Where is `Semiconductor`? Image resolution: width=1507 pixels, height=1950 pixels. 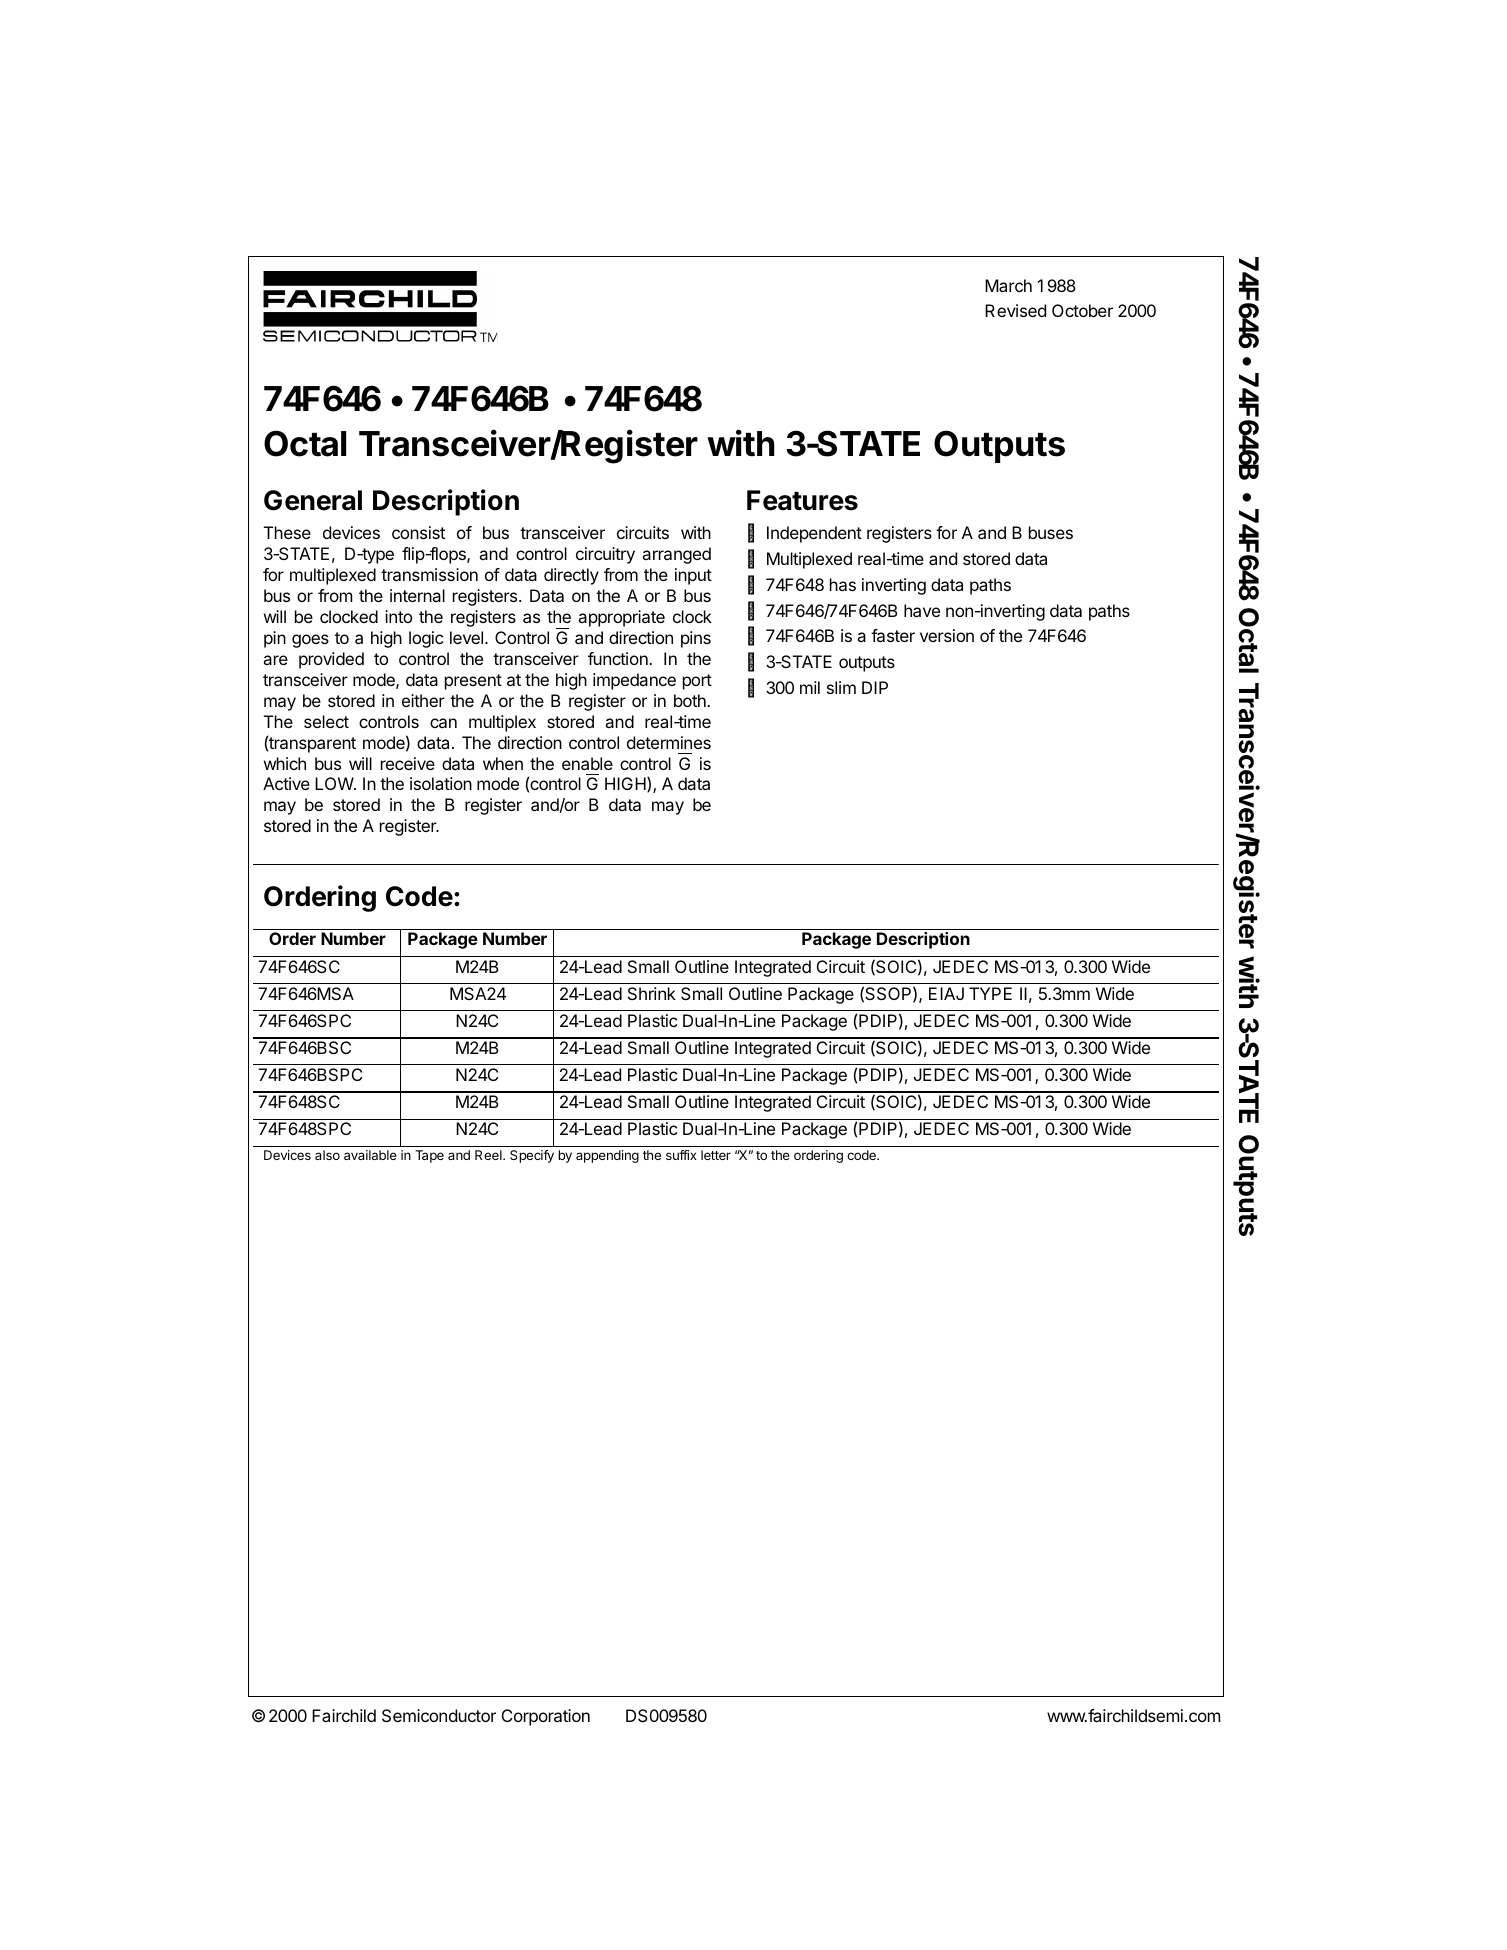
Semiconductor is located at coordinates (439, 1715).
